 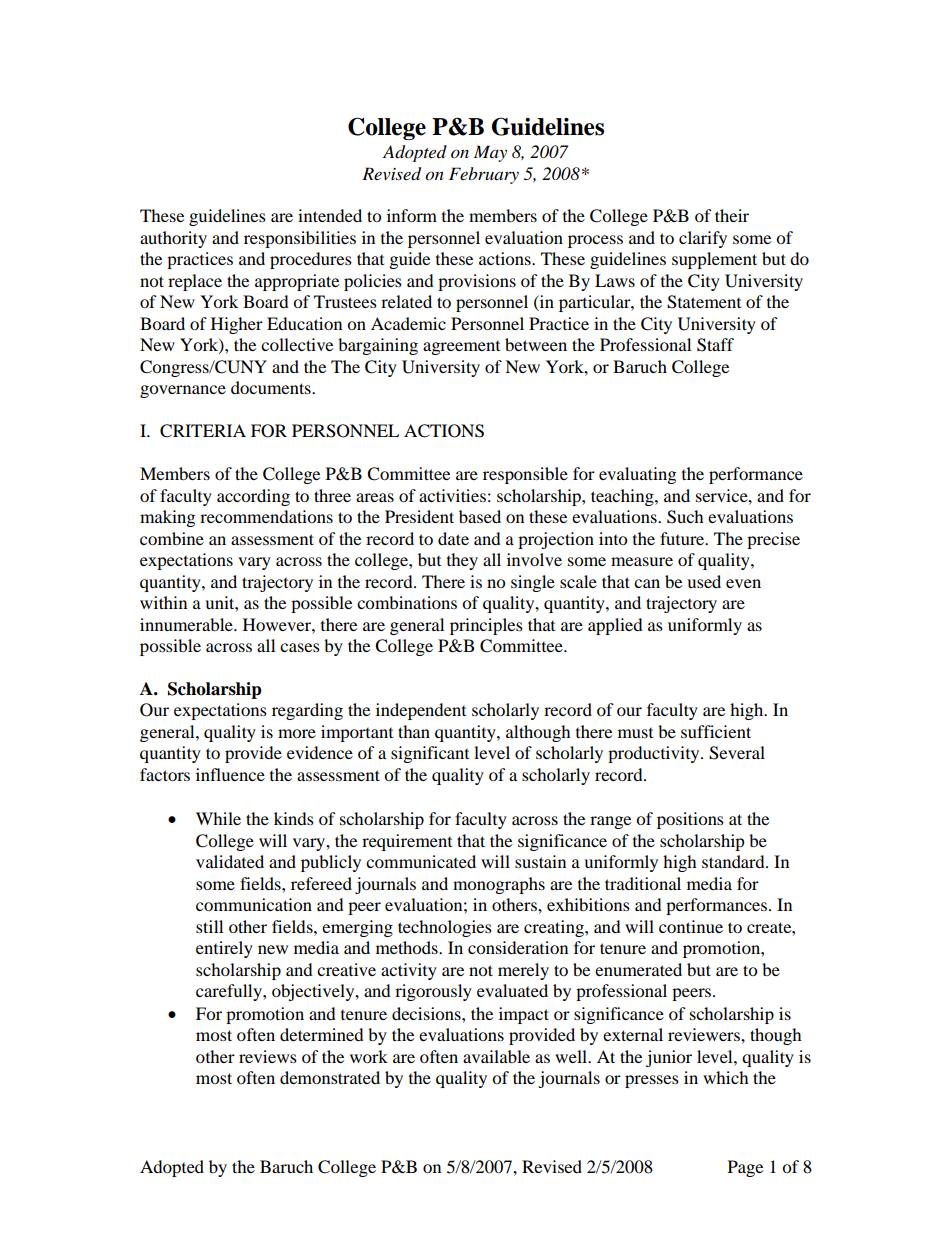 What do you see at coordinates (690, 820) in the screenshot?
I see `positions` at bounding box center [690, 820].
